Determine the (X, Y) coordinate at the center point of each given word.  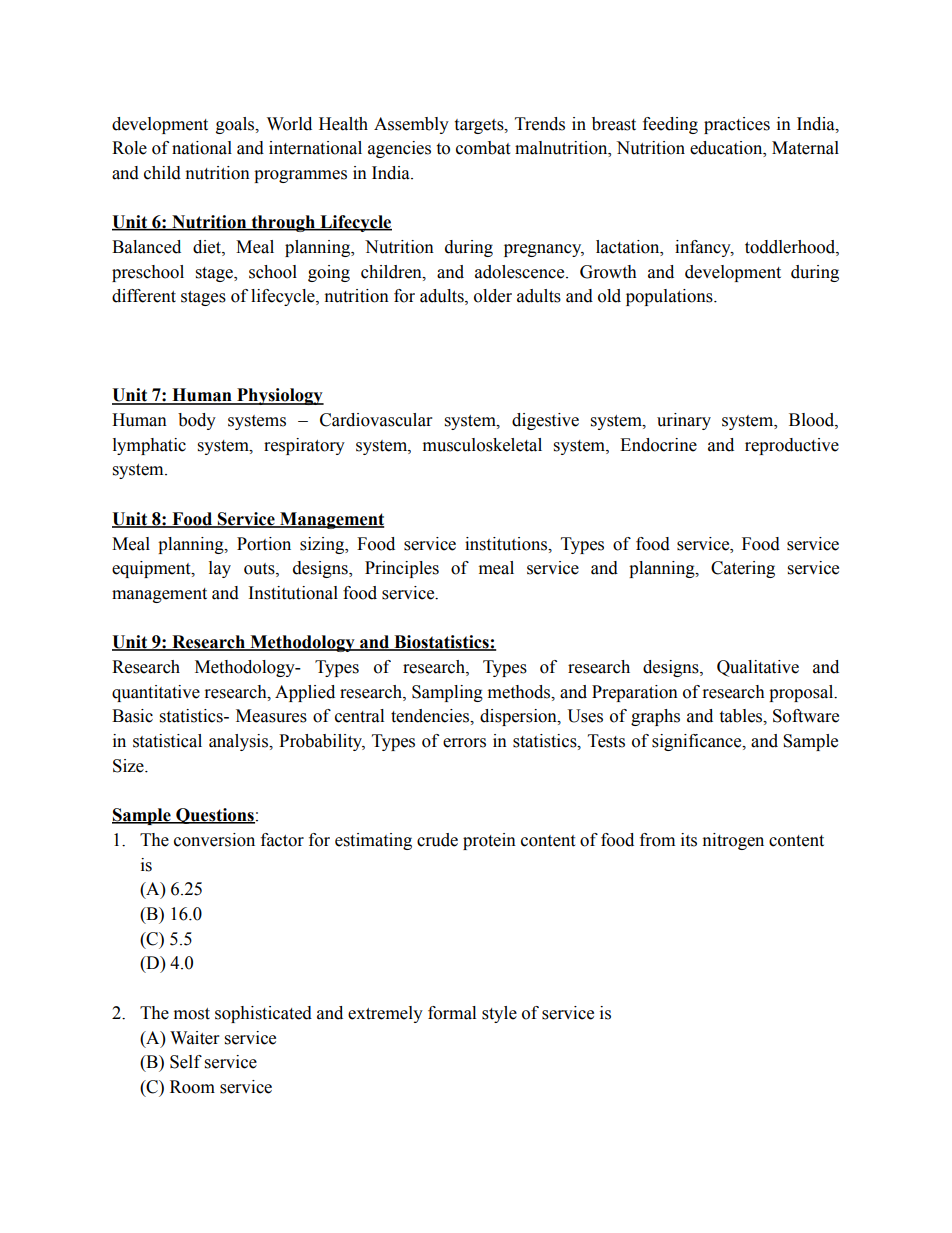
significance (698, 742)
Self (186, 1062)
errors (464, 743)
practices (737, 125)
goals (236, 125)
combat (483, 148)
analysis (240, 742)
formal (452, 1013)
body (197, 421)
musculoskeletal (482, 445)
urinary (684, 421)
